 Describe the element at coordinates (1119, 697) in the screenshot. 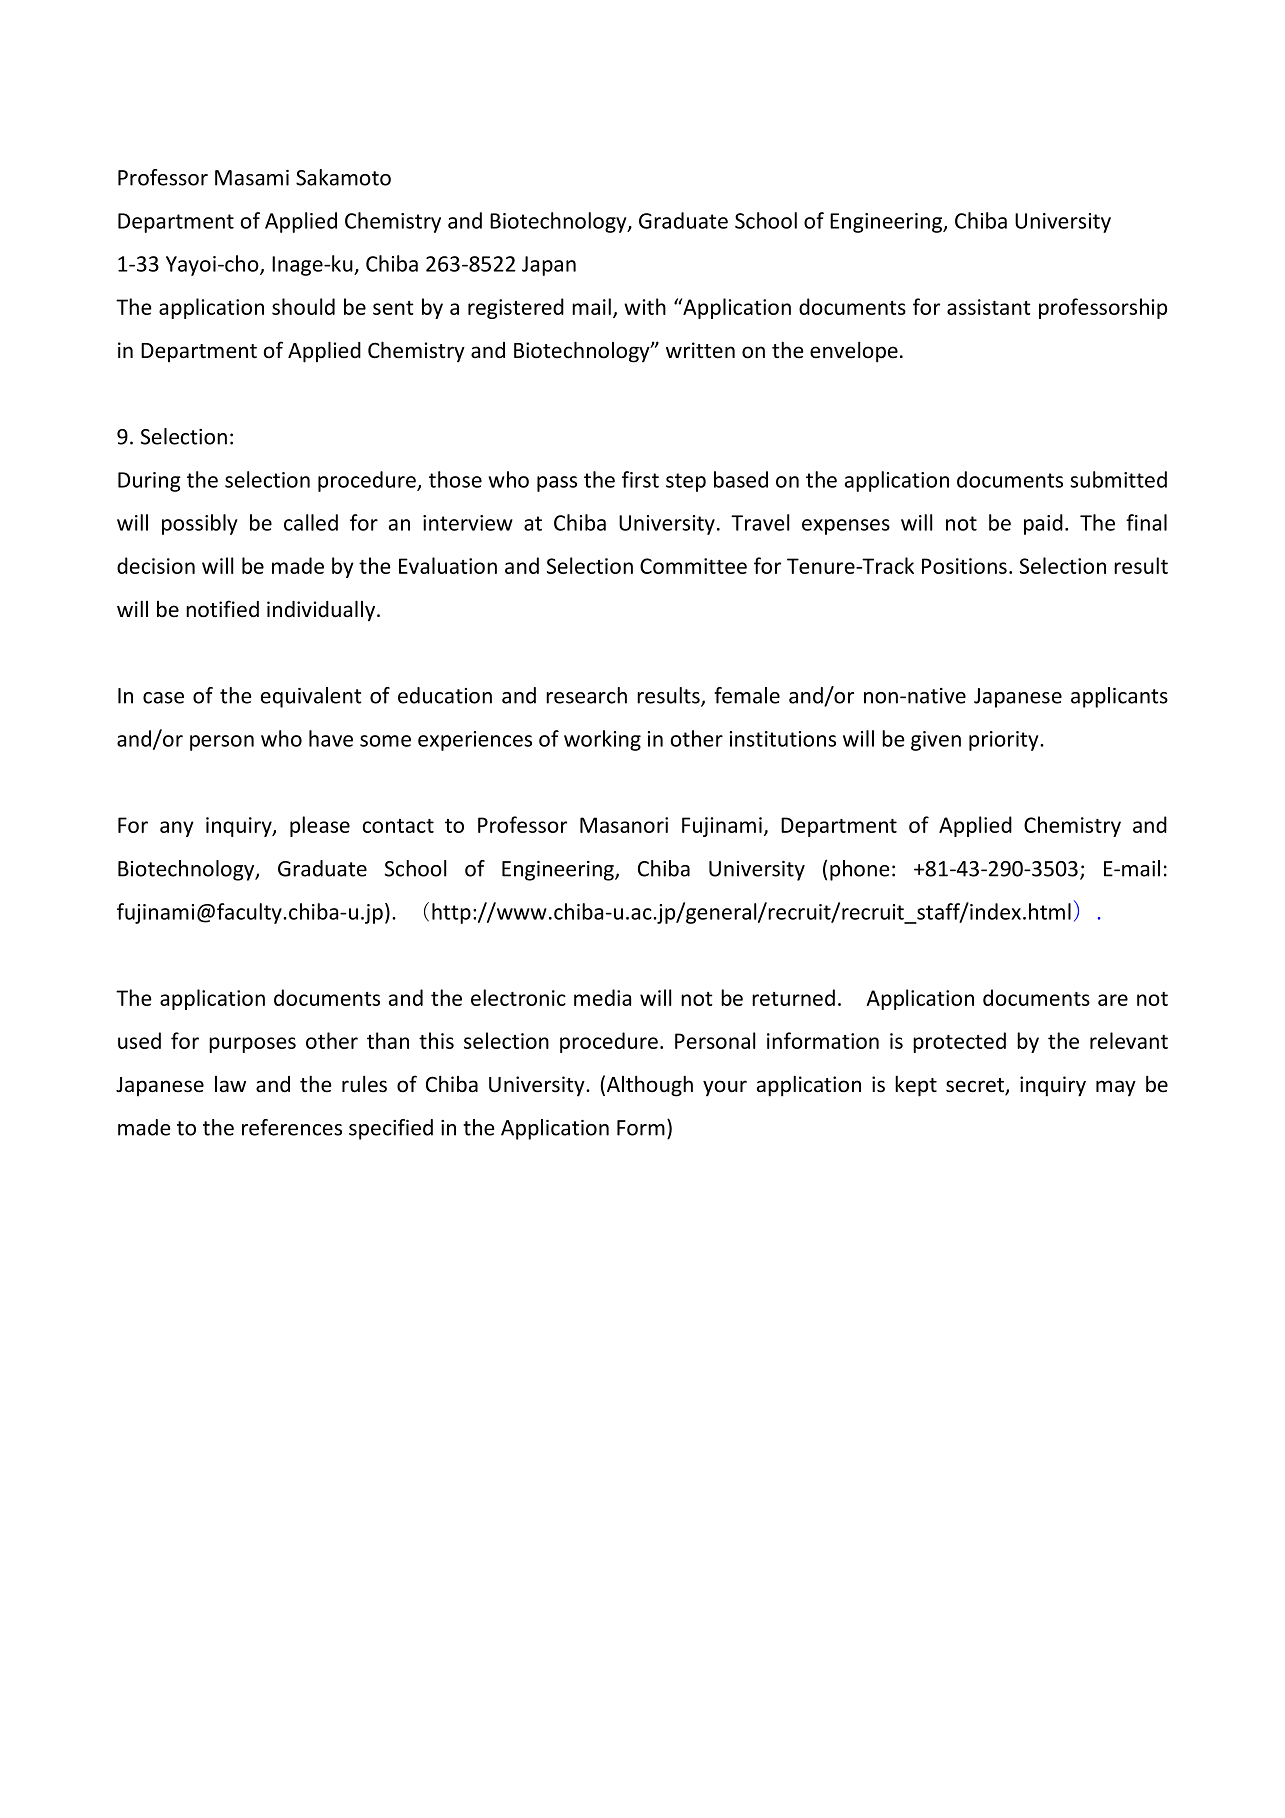

I see `applicants` at that location.
